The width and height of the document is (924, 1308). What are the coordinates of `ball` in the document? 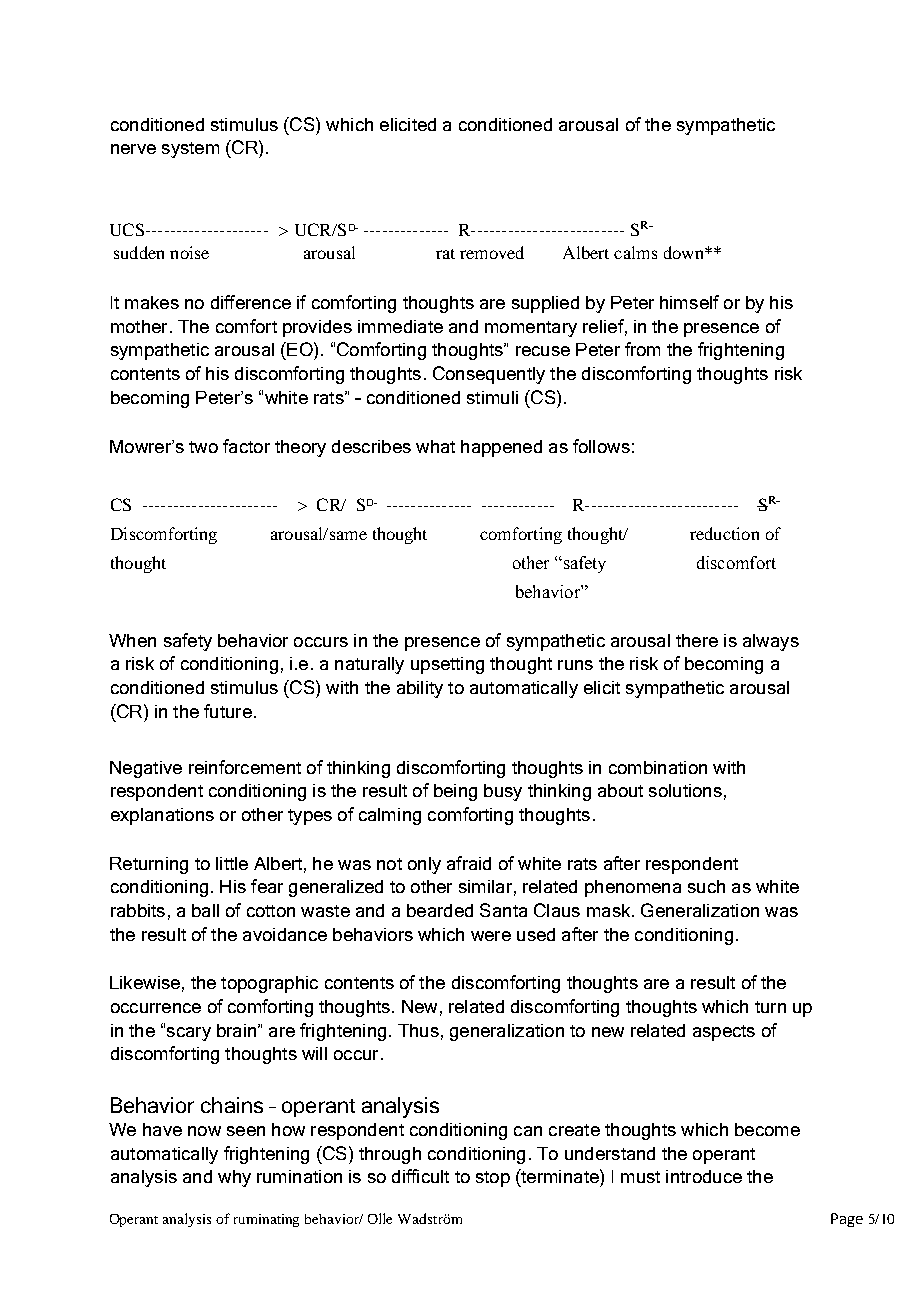 It's located at (205, 910).
